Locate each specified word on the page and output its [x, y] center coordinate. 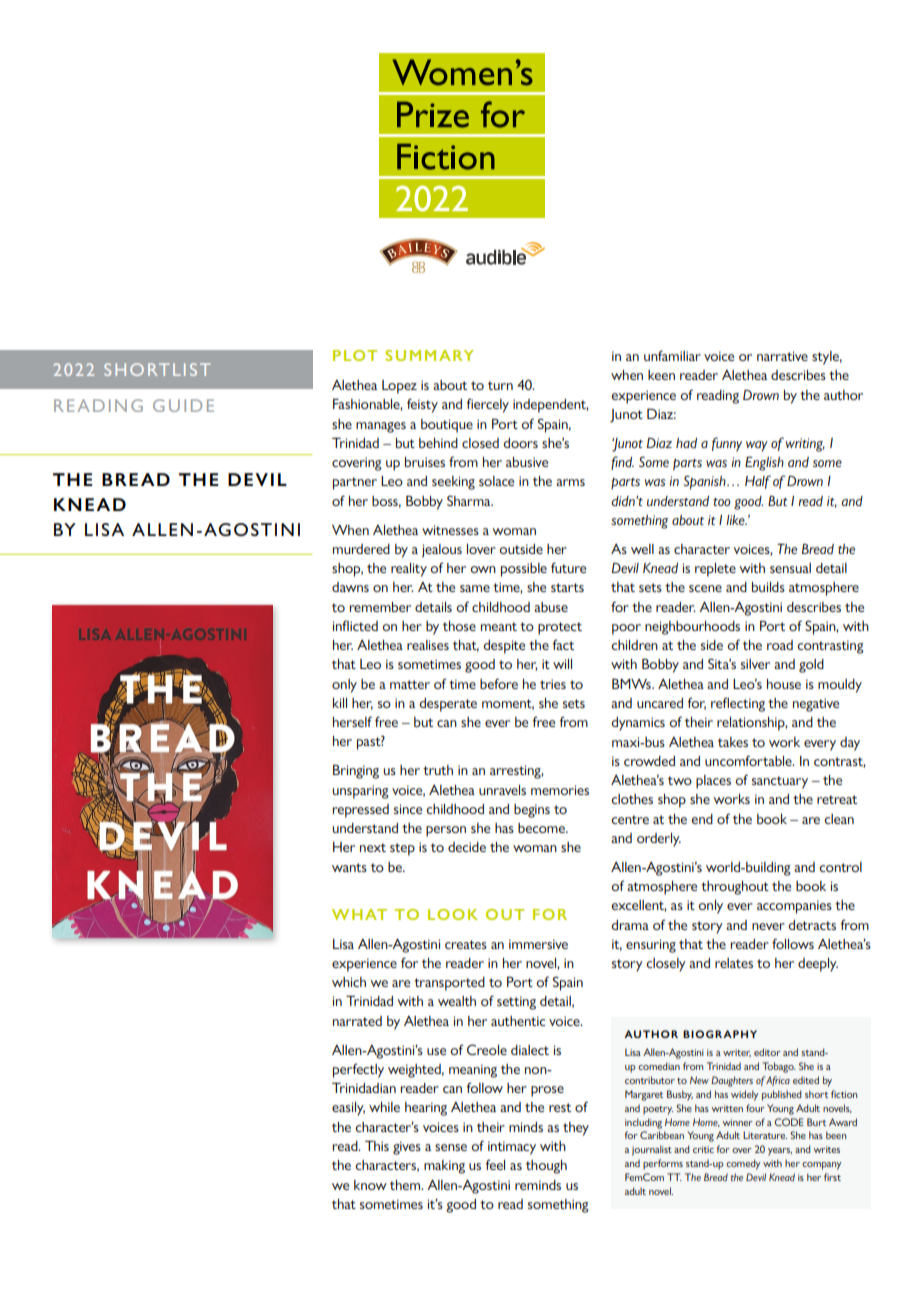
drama [630, 925]
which [349, 982]
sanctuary [780, 782]
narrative [782, 356]
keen [661, 375]
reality [409, 570]
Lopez [399, 387]
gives [407, 1148]
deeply [818, 965]
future [568, 567]
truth [438, 770]
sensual [790, 568]
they [576, 1129]
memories [560, 790]
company [821, 1166]
